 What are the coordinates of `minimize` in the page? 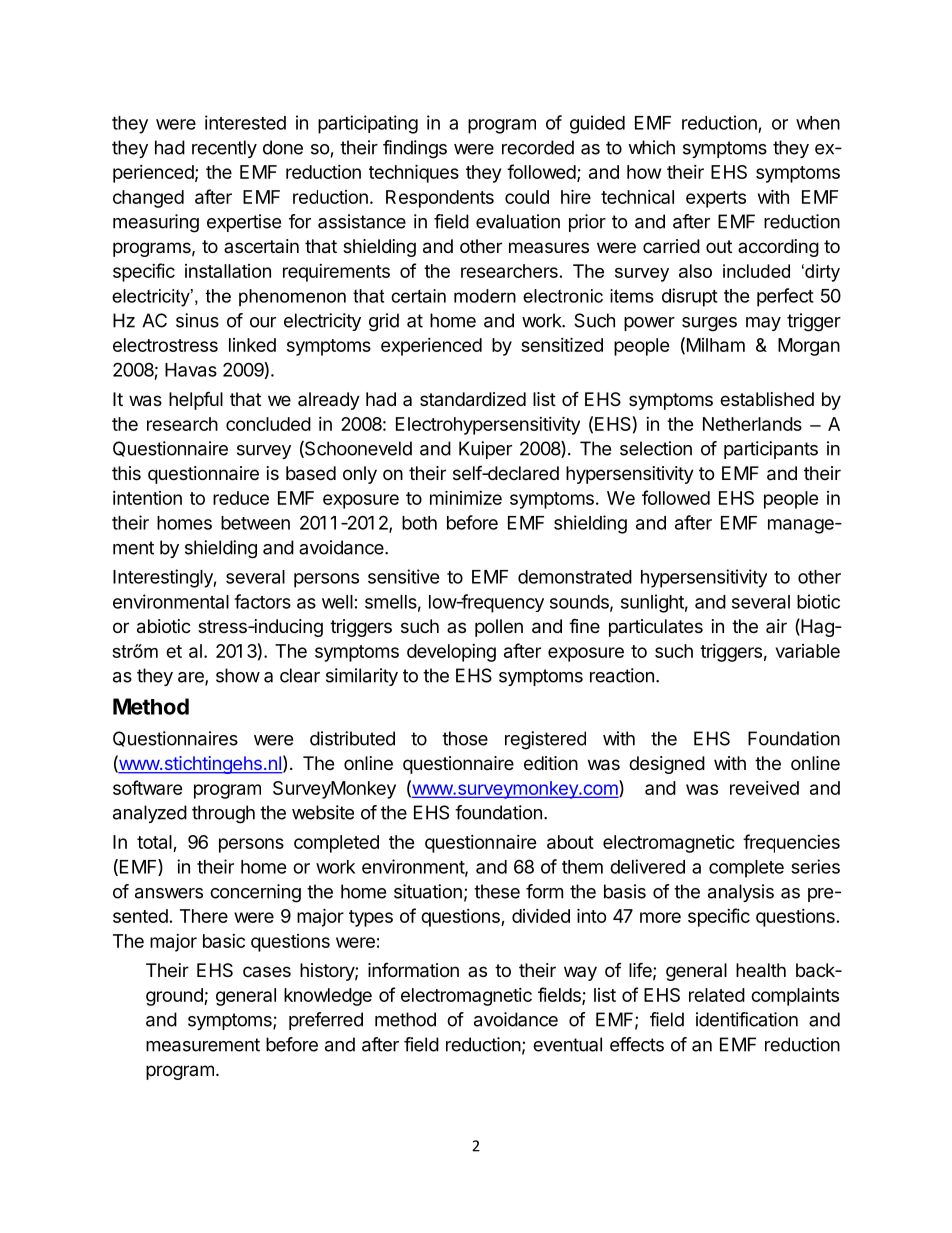 It's located at (466, 497).
